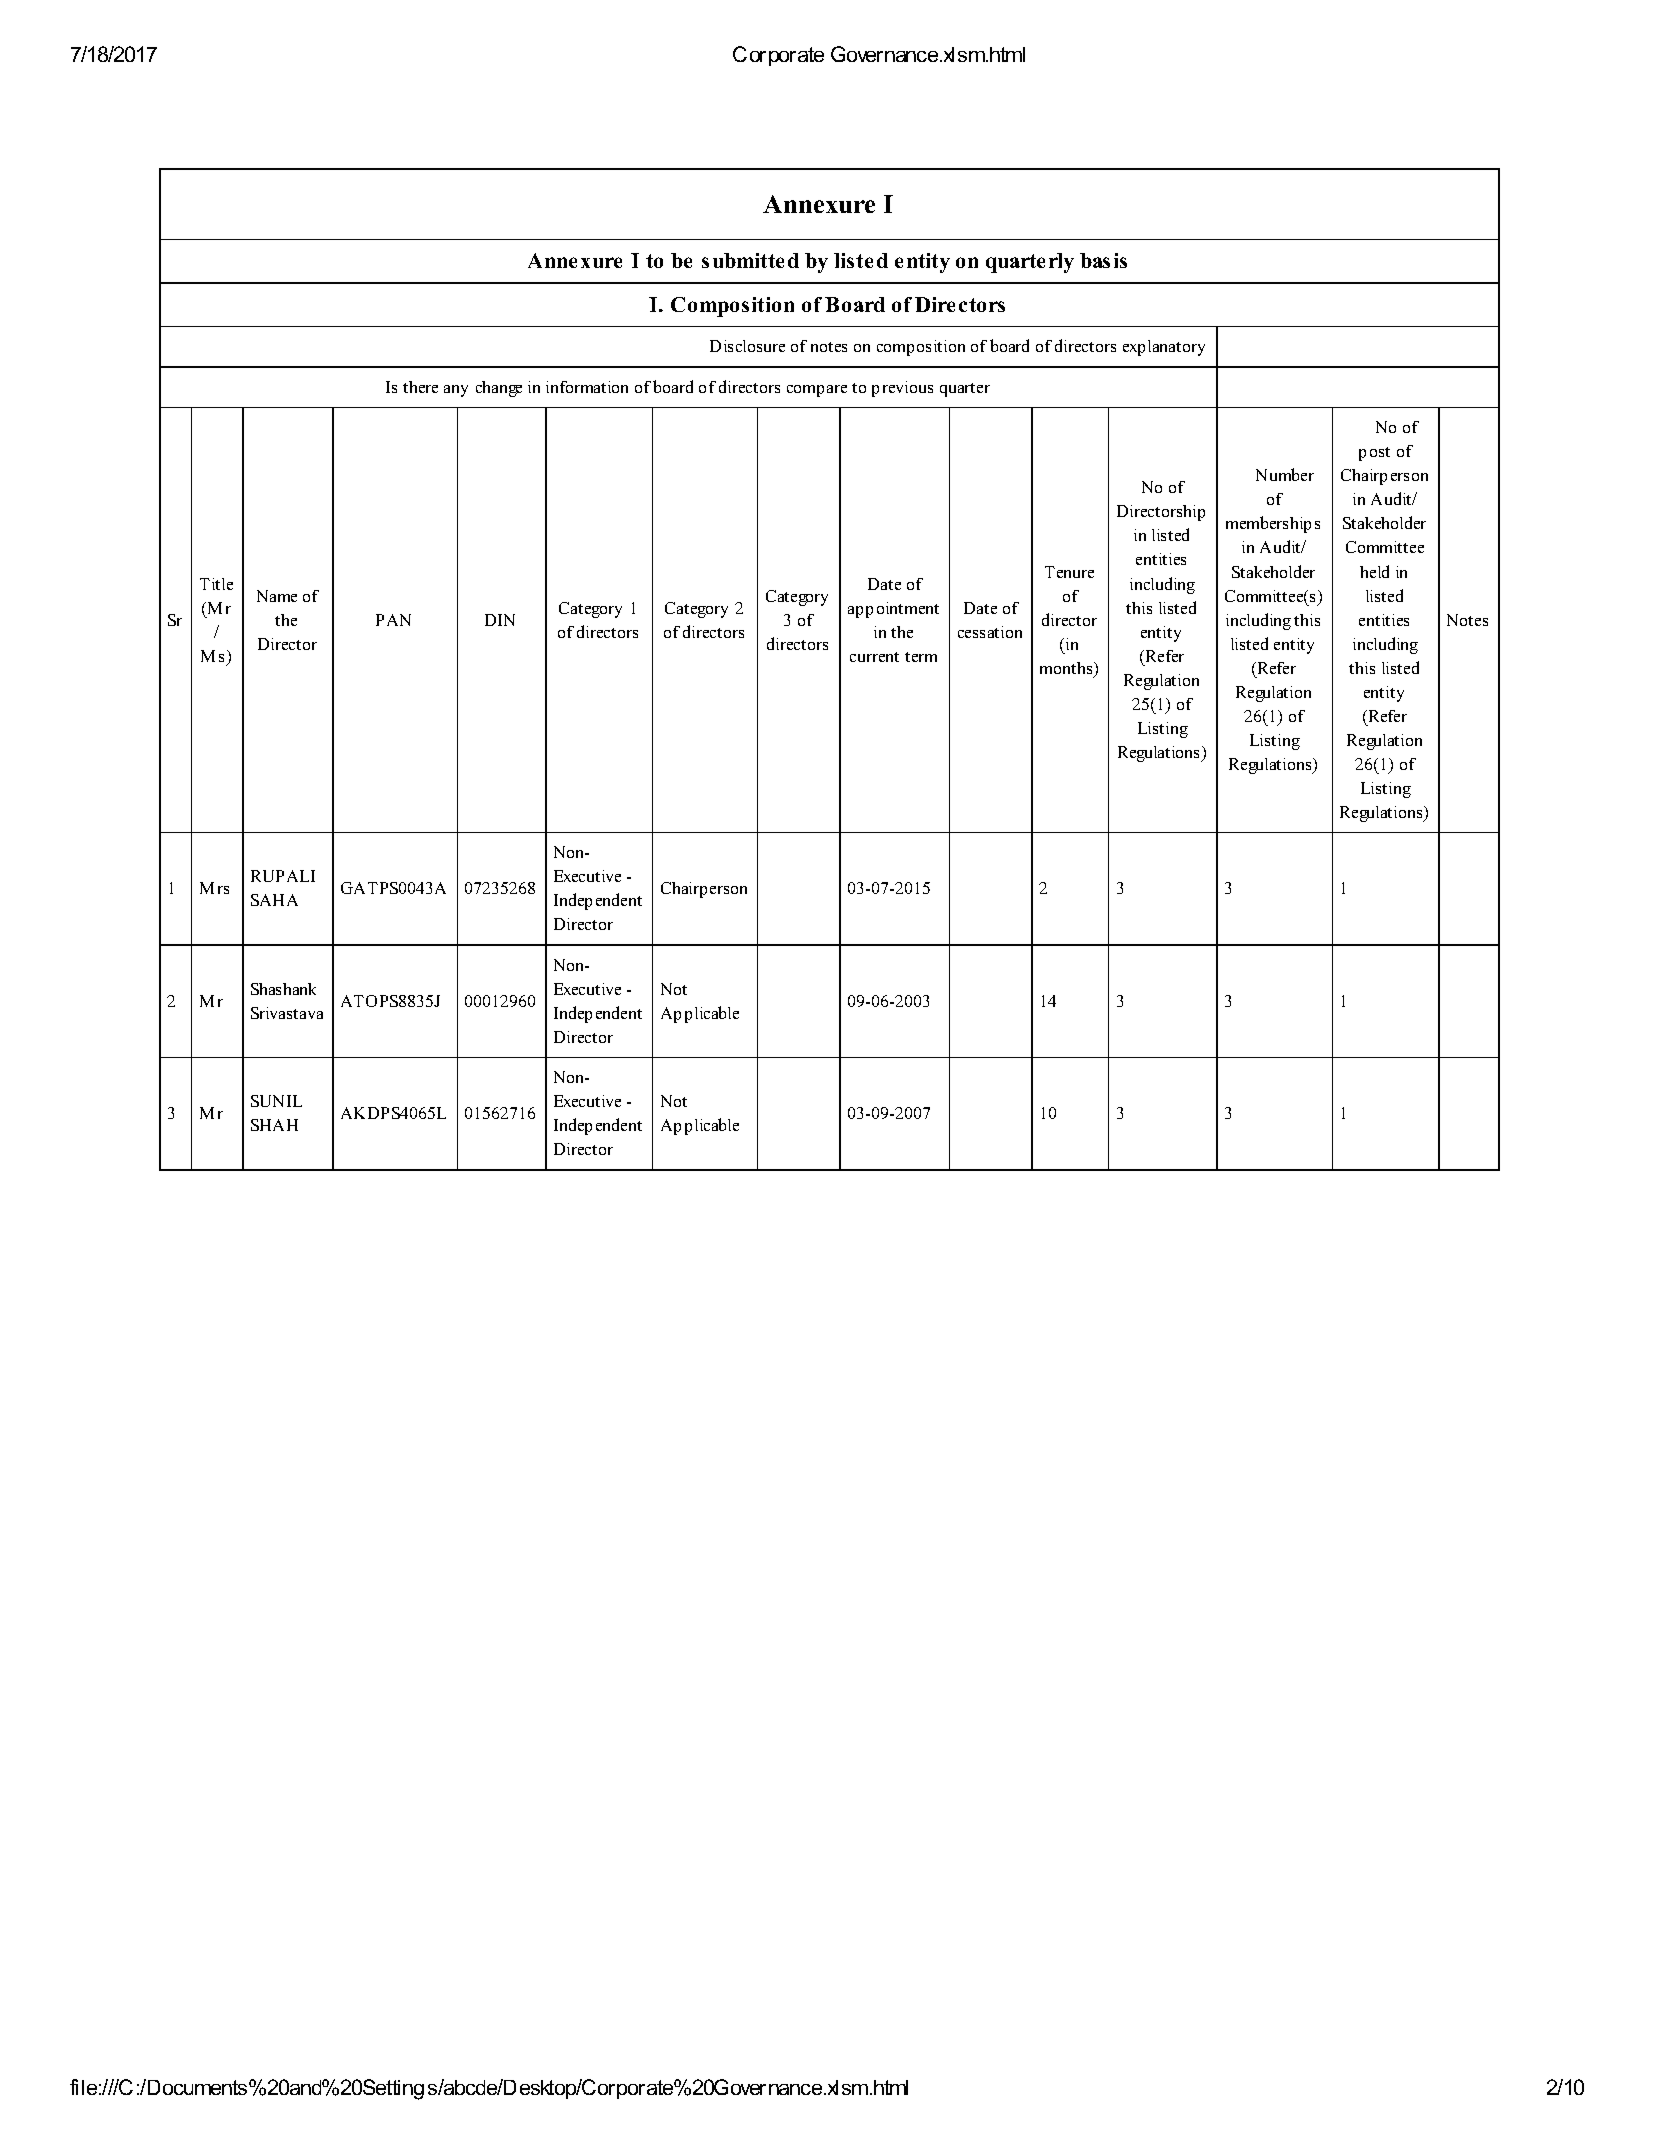 The image size is (1655, 2141). Describe the element at coordinates (1067, 669) in the screenshot. I see `months` at that location.
